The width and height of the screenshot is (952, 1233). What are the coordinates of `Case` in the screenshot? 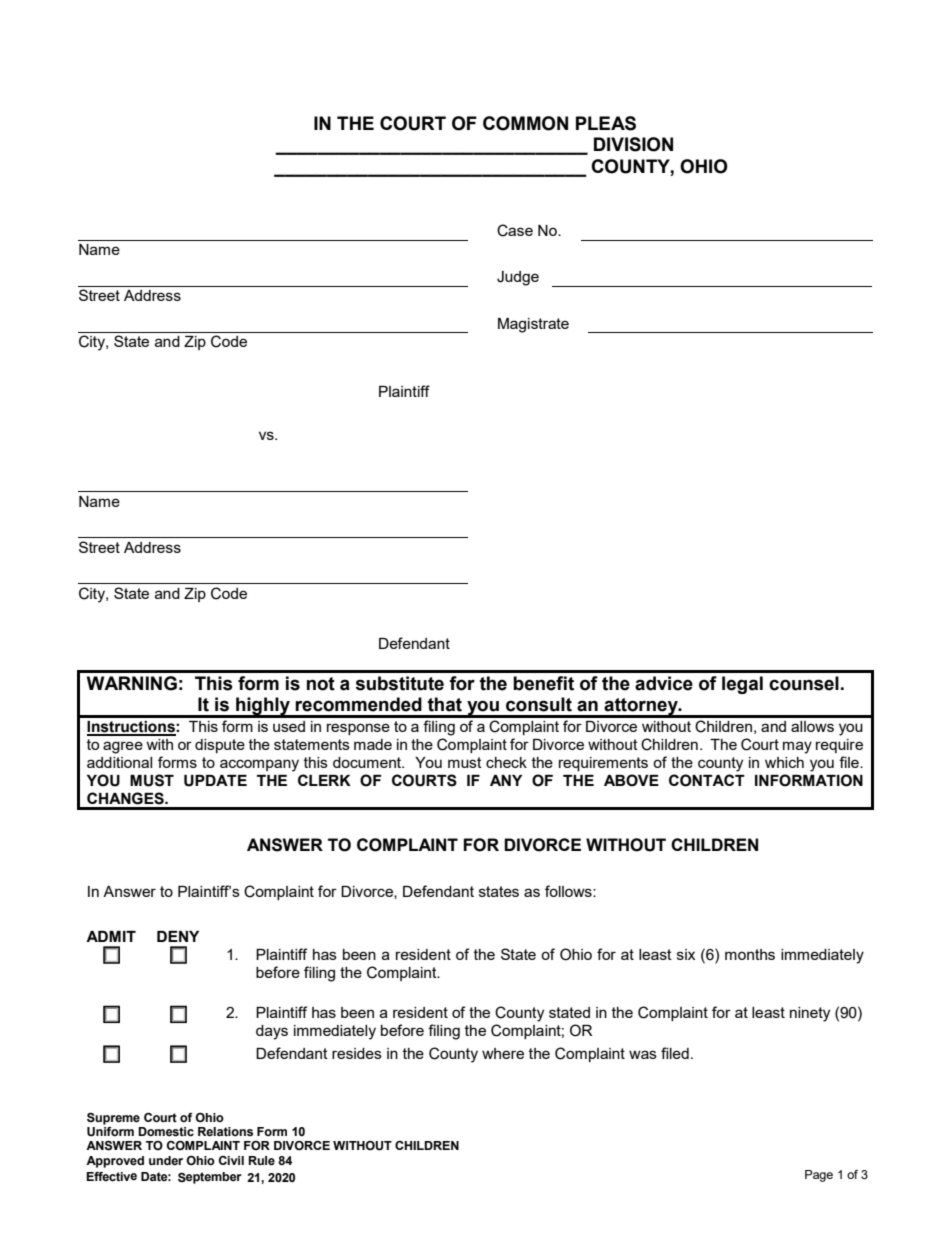 It's located at (515, 230).
